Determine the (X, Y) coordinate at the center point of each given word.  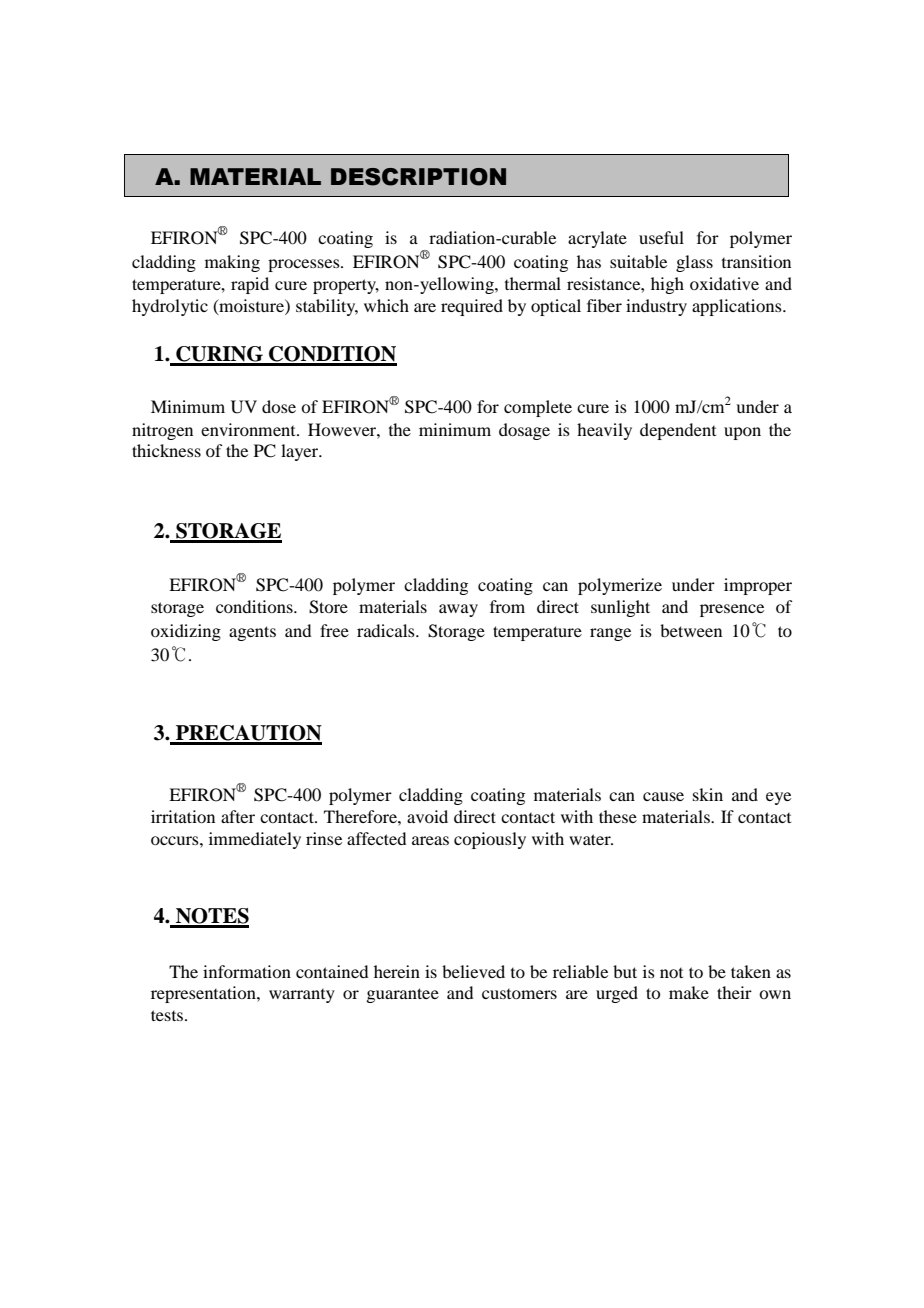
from (507, 606)
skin (708, 794)
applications (738, 307)
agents (252, 633)
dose (279, 406)
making (232, 263)
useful (661, 237)
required (472, 307)
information (247, 971)
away (458, 610)
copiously (490, 840)
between (691, 630)
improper (758, 586)
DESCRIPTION (418, 177)
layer (301, 452)
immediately (255, 840)
